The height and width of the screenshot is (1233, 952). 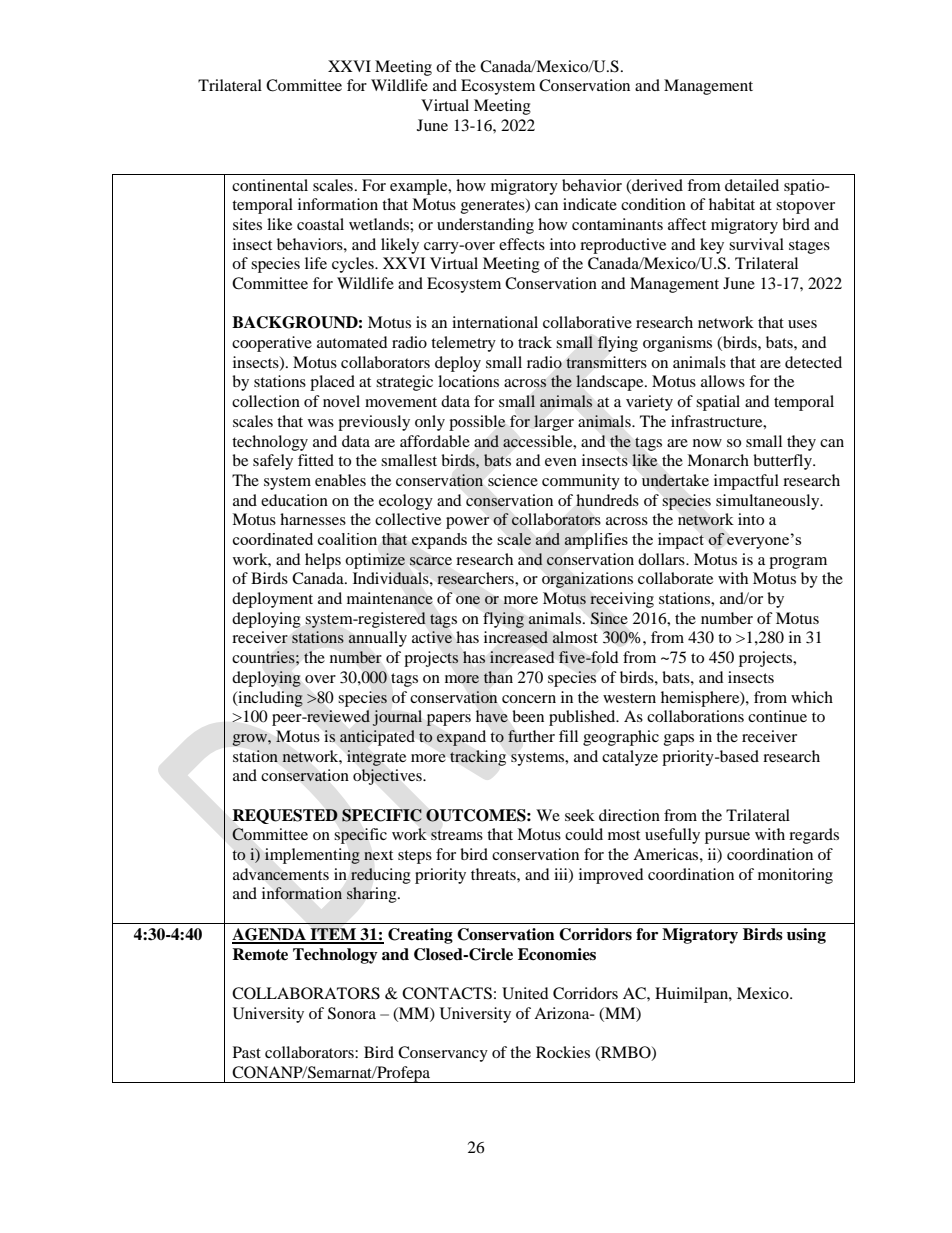 I want to click on habitat, so click(x=732, y=204).
